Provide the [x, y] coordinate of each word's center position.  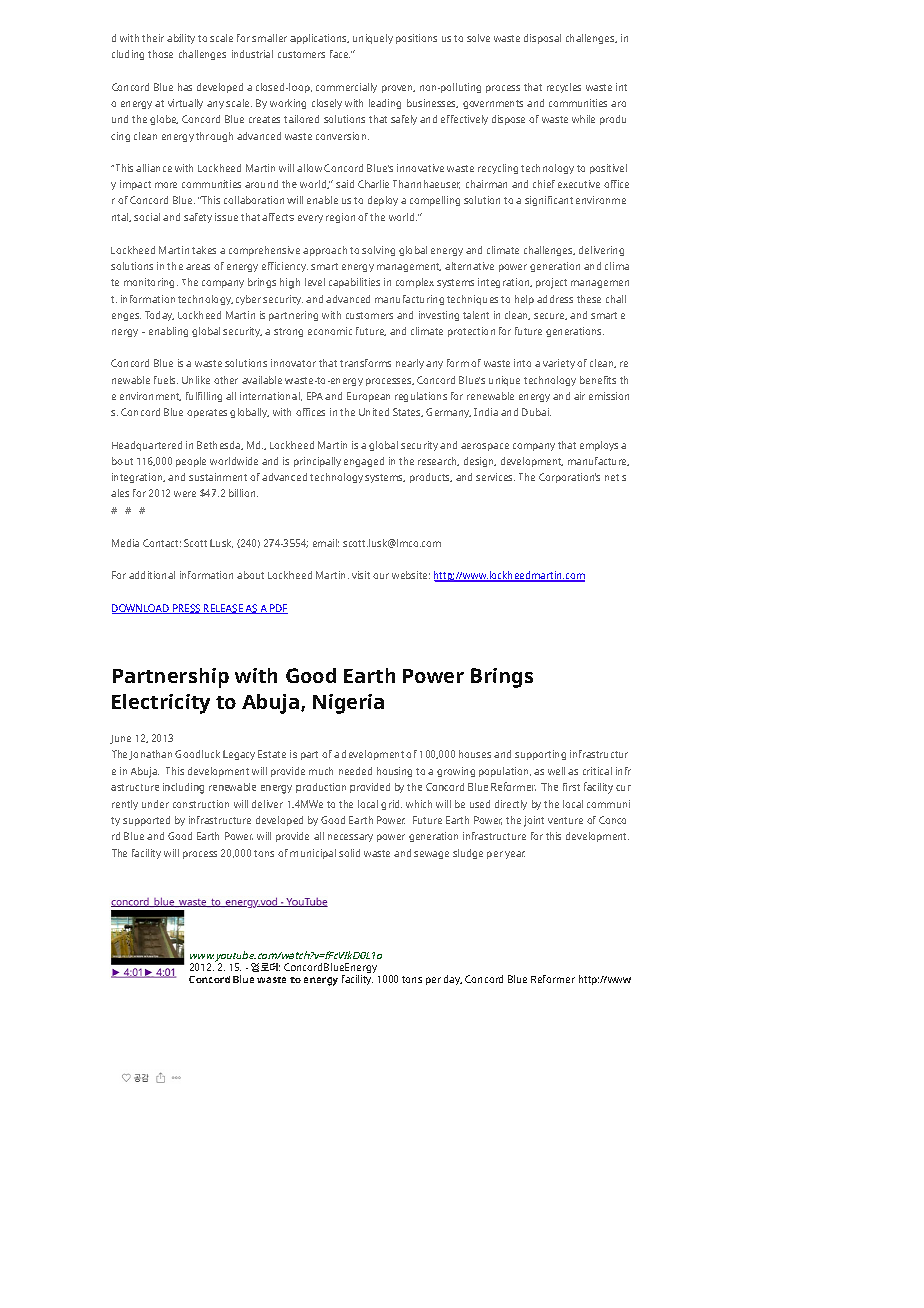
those [160, 54]
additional [152, 575]
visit [361, 575]
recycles [564, 88]
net [612, 477]
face [340, 54]
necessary [350, 838]
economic [330, 331]
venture [565, 820]
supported [146, 821]
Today [159, 316]
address [555, 299]
